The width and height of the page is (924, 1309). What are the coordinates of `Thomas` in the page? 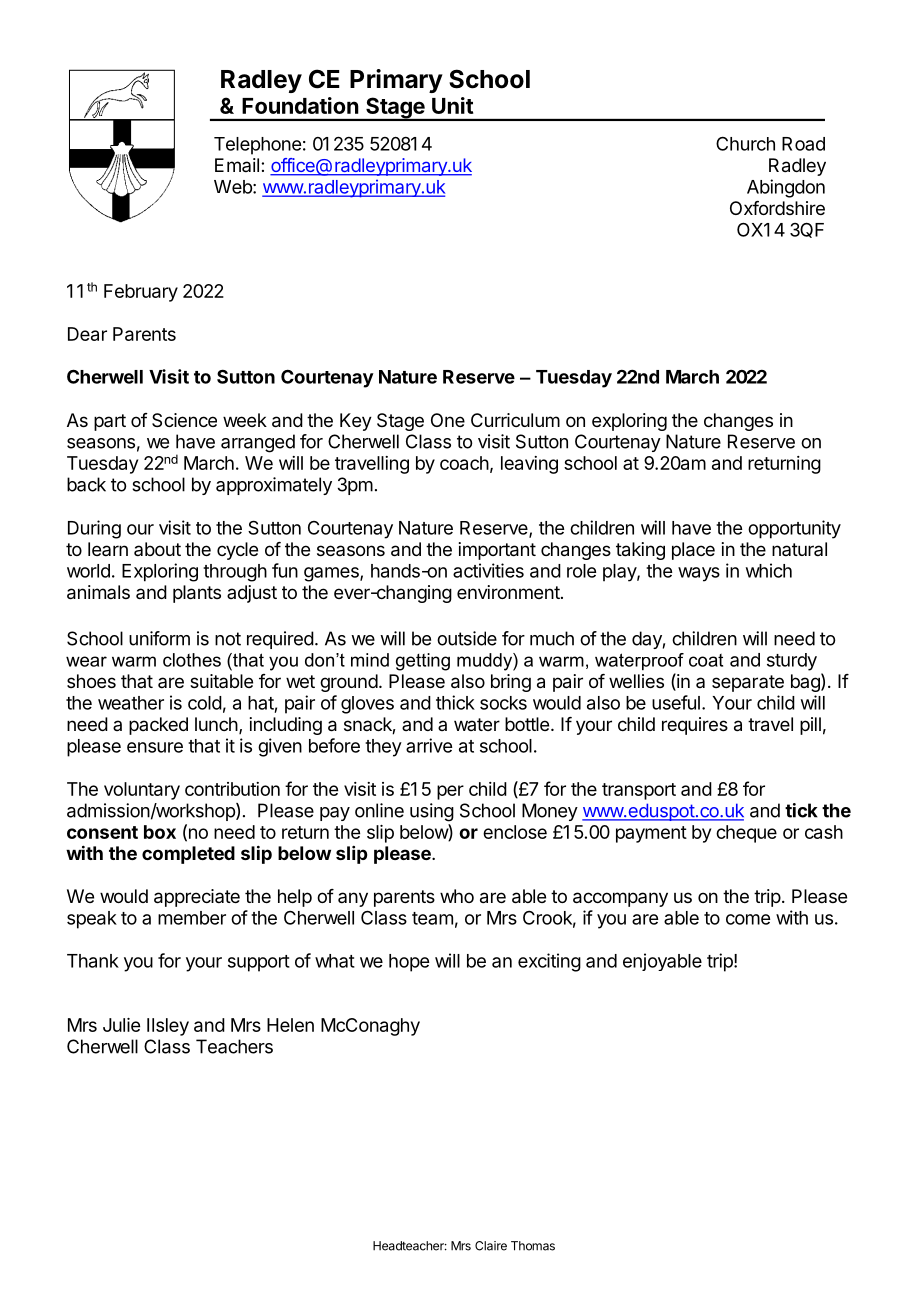 It's located at (533, 1246).
